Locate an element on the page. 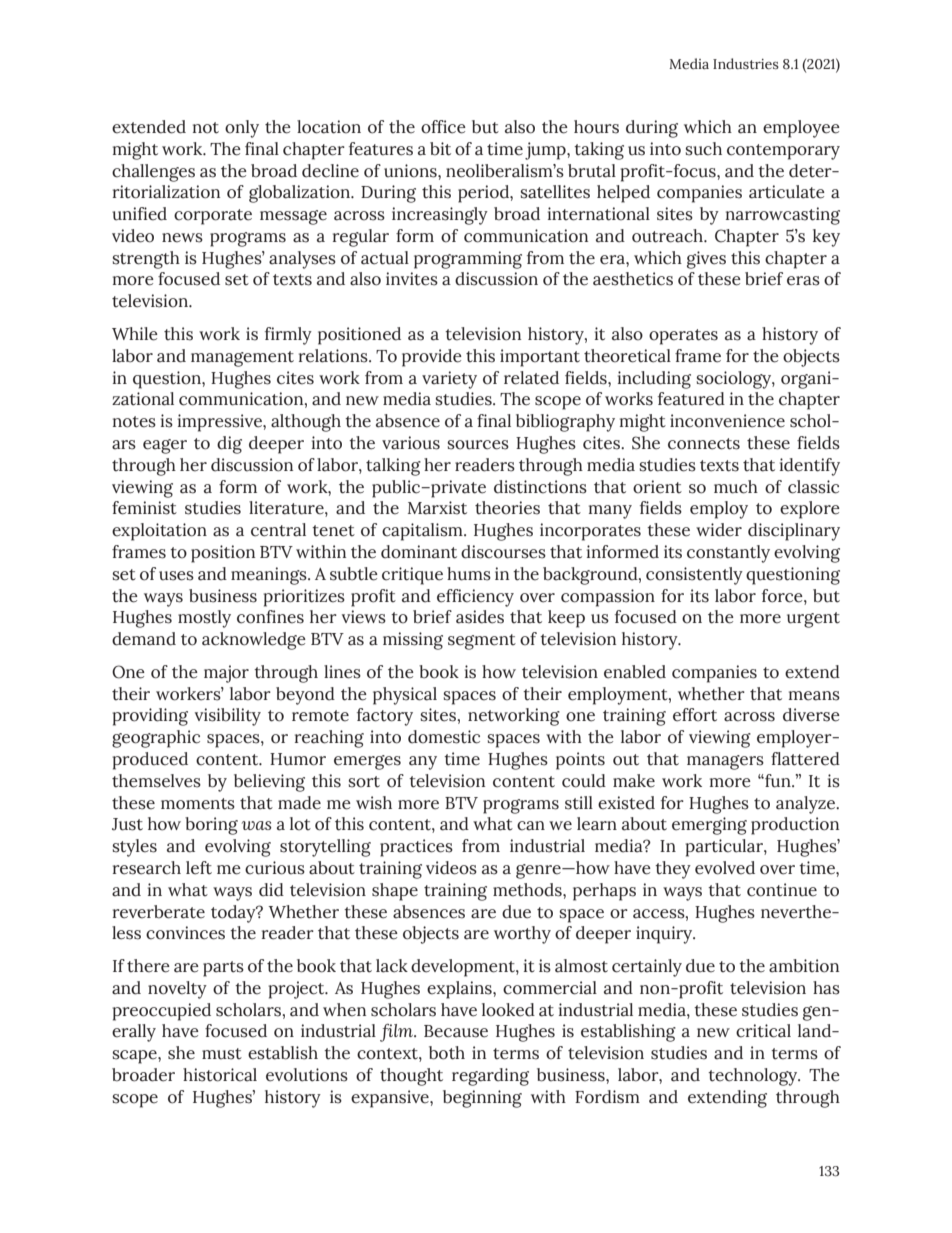 This page has height=1233, width=952. office is located at coordinates (443, 127).
